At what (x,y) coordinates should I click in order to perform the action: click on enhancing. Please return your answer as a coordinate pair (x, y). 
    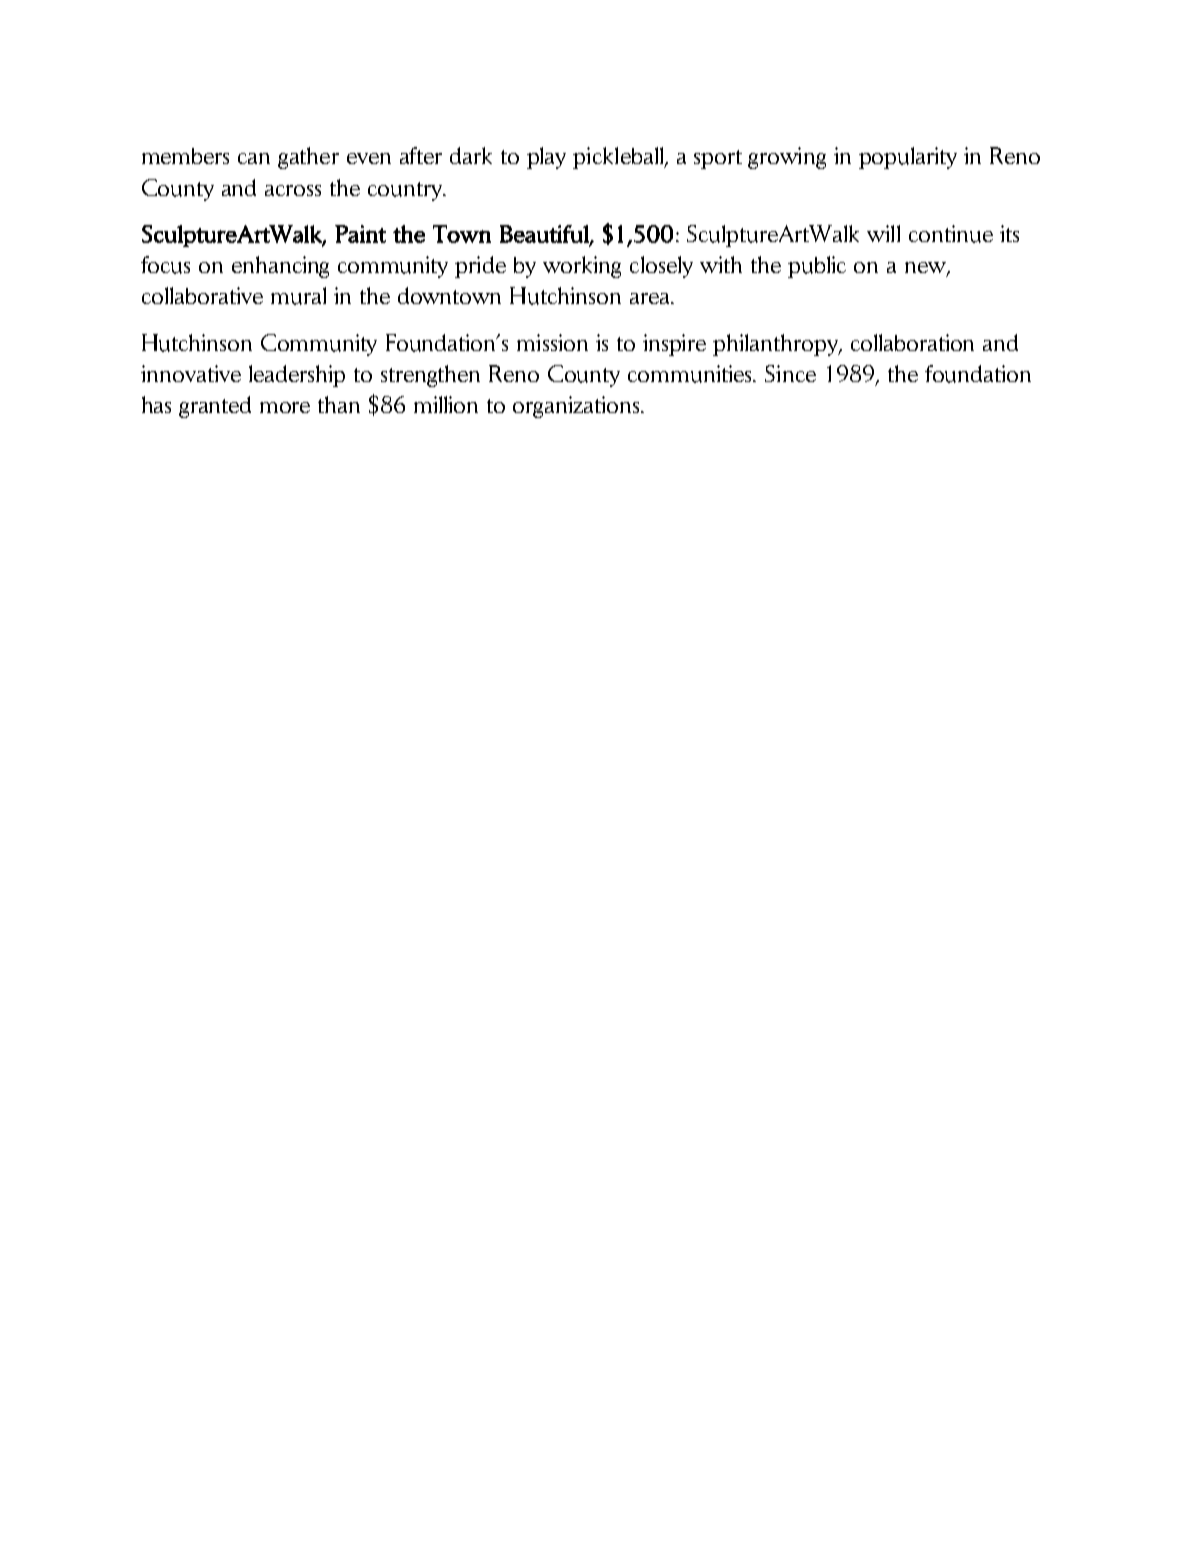
    Looking at the image, I should click on (280, 267).
